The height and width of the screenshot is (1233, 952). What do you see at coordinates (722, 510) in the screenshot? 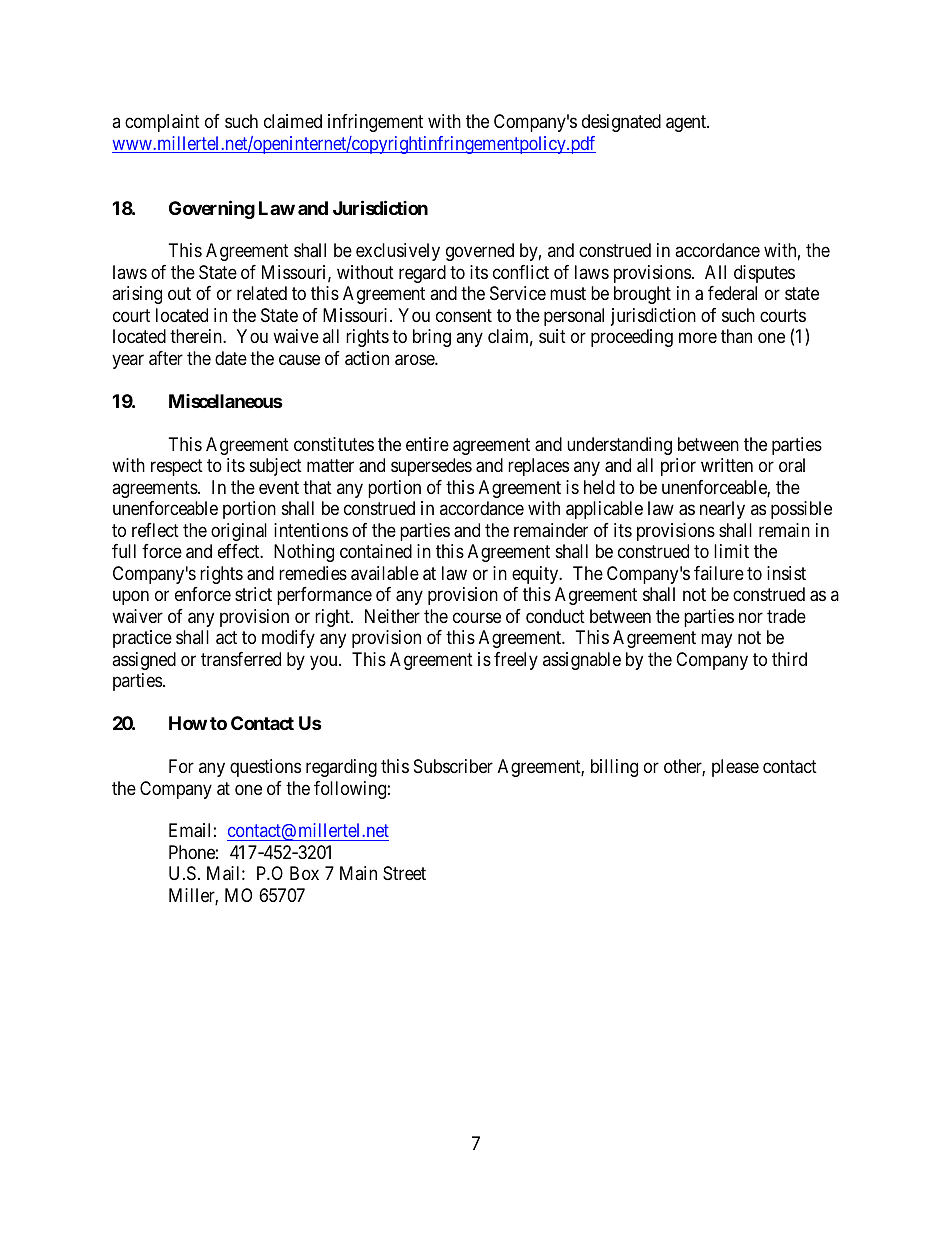
I see `nearly` at bounding box center [722, 510].
